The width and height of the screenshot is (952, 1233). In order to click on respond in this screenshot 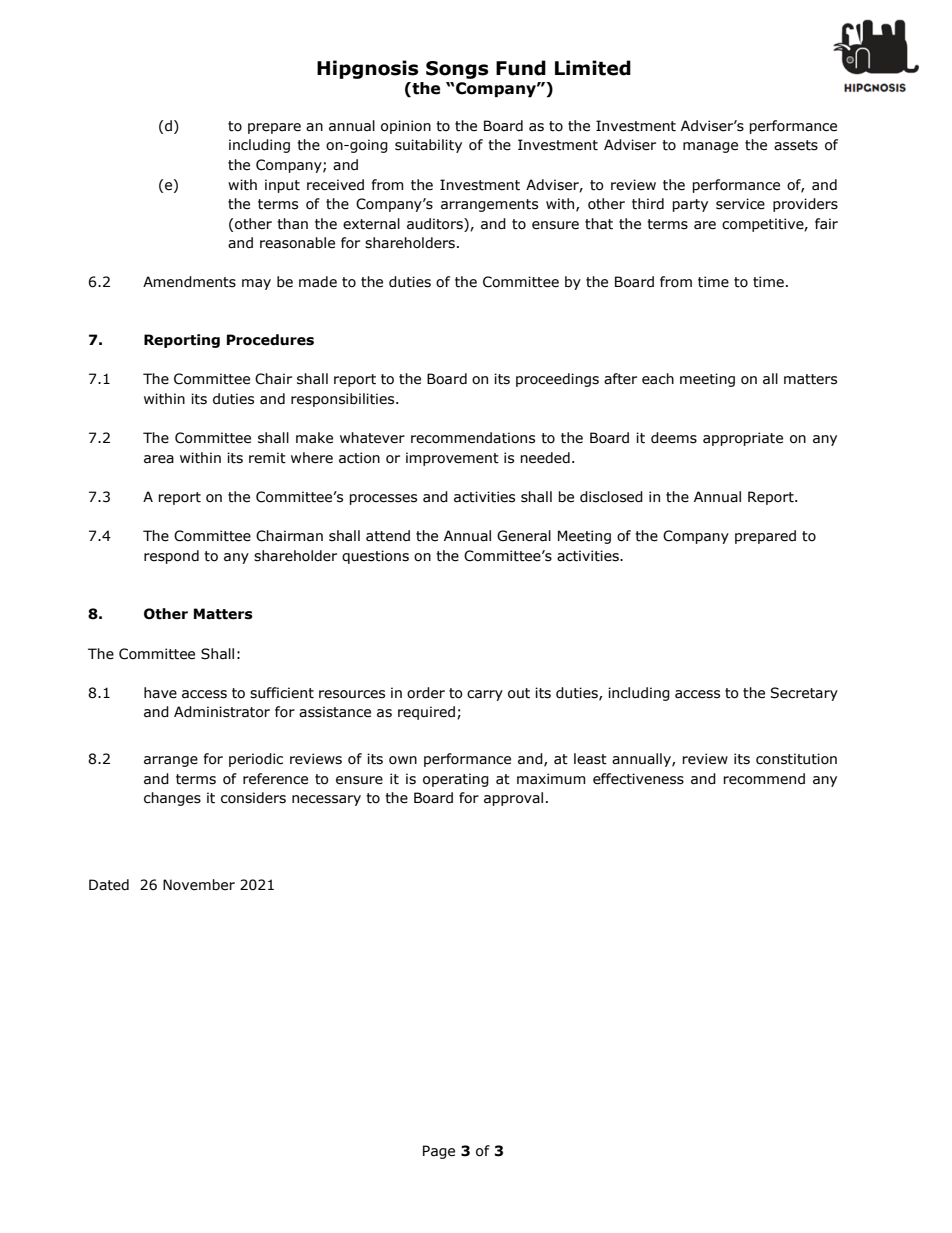, I will do `click(171, 557)`.
